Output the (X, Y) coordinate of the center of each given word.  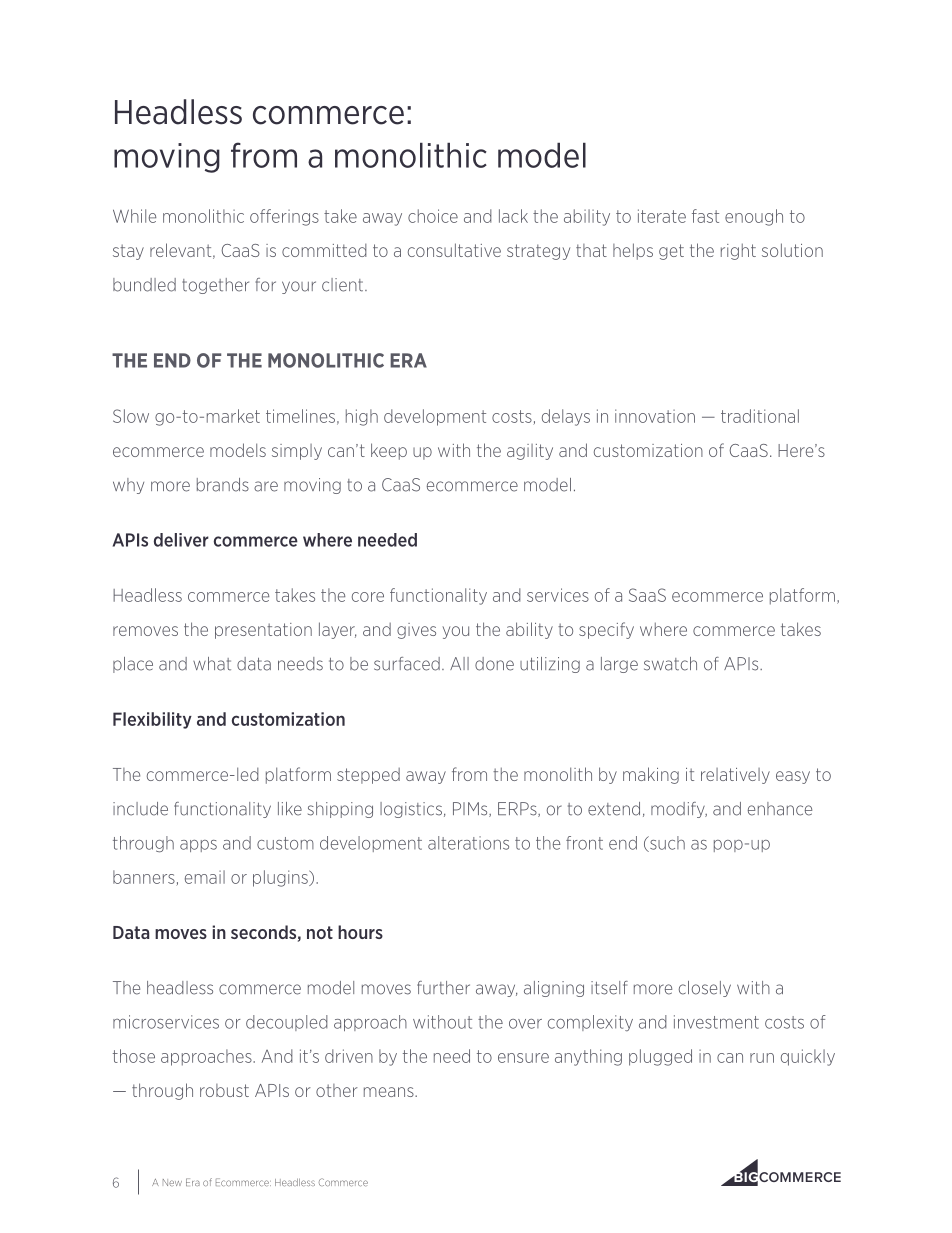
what (212, 664)
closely (705, 989)
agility (530, 452)
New (172, 1182)
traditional (760, 416)
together (215, 286)
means (390, 1092)
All (459, 663)
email (205, 877)
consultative (454, 250)
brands (223, 485)
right (738, 251)
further (443, 988)
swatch (670, 664)
